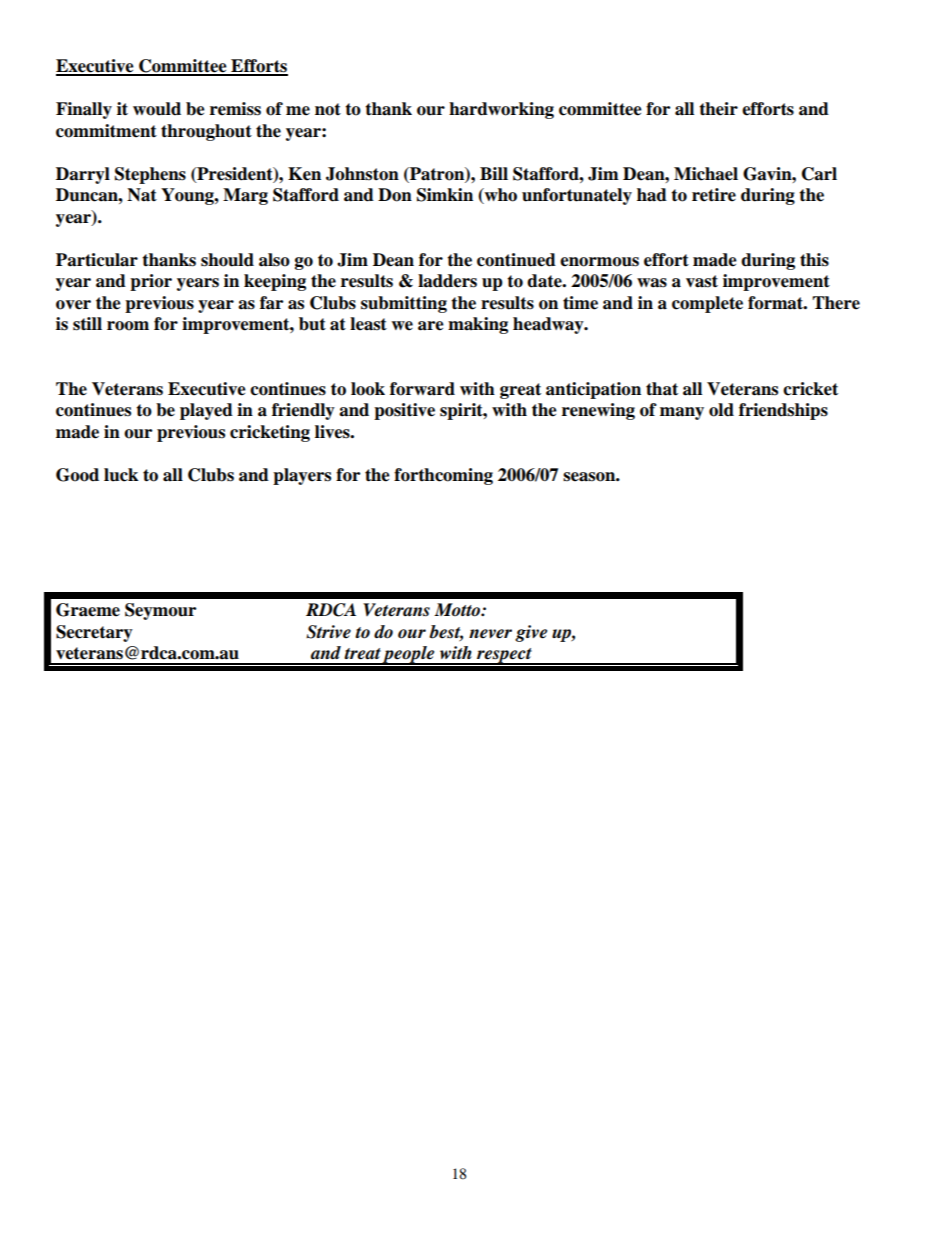 The width and height of the image is (952, 1233). Describe the element at coordinates (206, 411) in the image. I see `played` at that location.
